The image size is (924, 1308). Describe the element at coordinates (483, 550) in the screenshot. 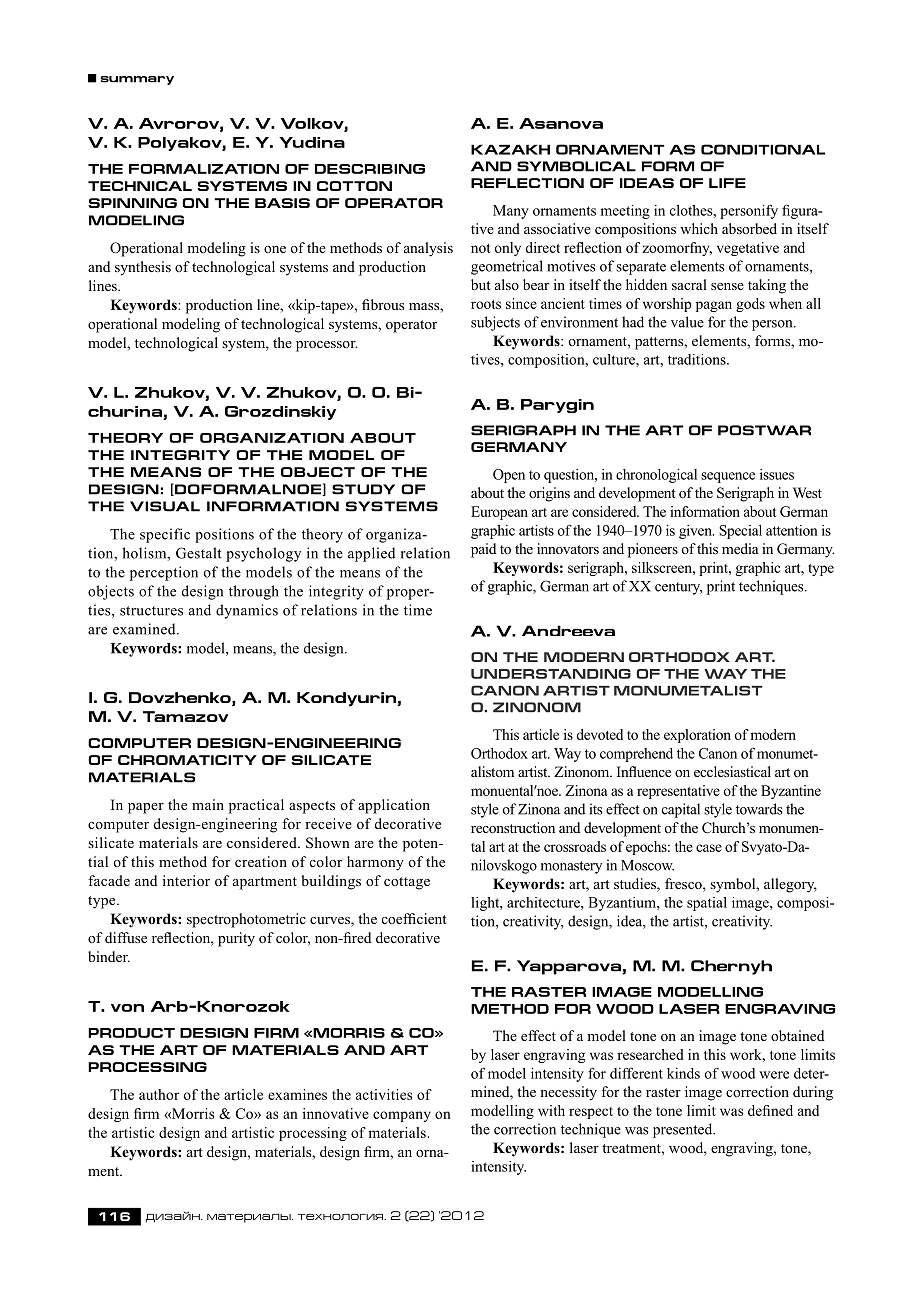

I see `paid` at that location.
